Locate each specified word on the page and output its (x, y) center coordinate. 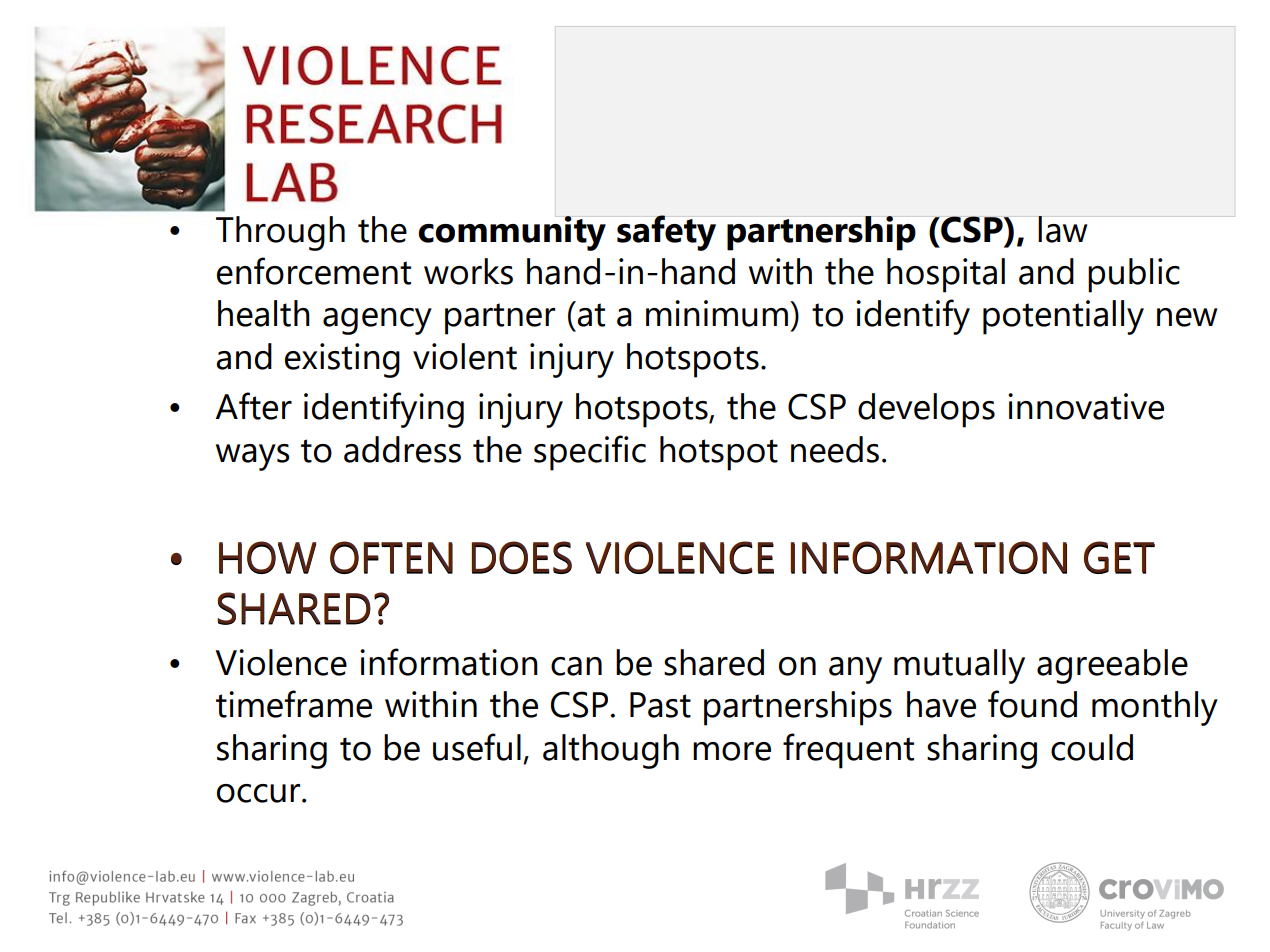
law (1062, 229)
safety (666, 233)
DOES (521, 557)
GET (1119, 557)
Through (280, 233)
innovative (1086, 406)
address (402, 449)
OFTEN (391, 557)
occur (260, 793)
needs (835, 449)
